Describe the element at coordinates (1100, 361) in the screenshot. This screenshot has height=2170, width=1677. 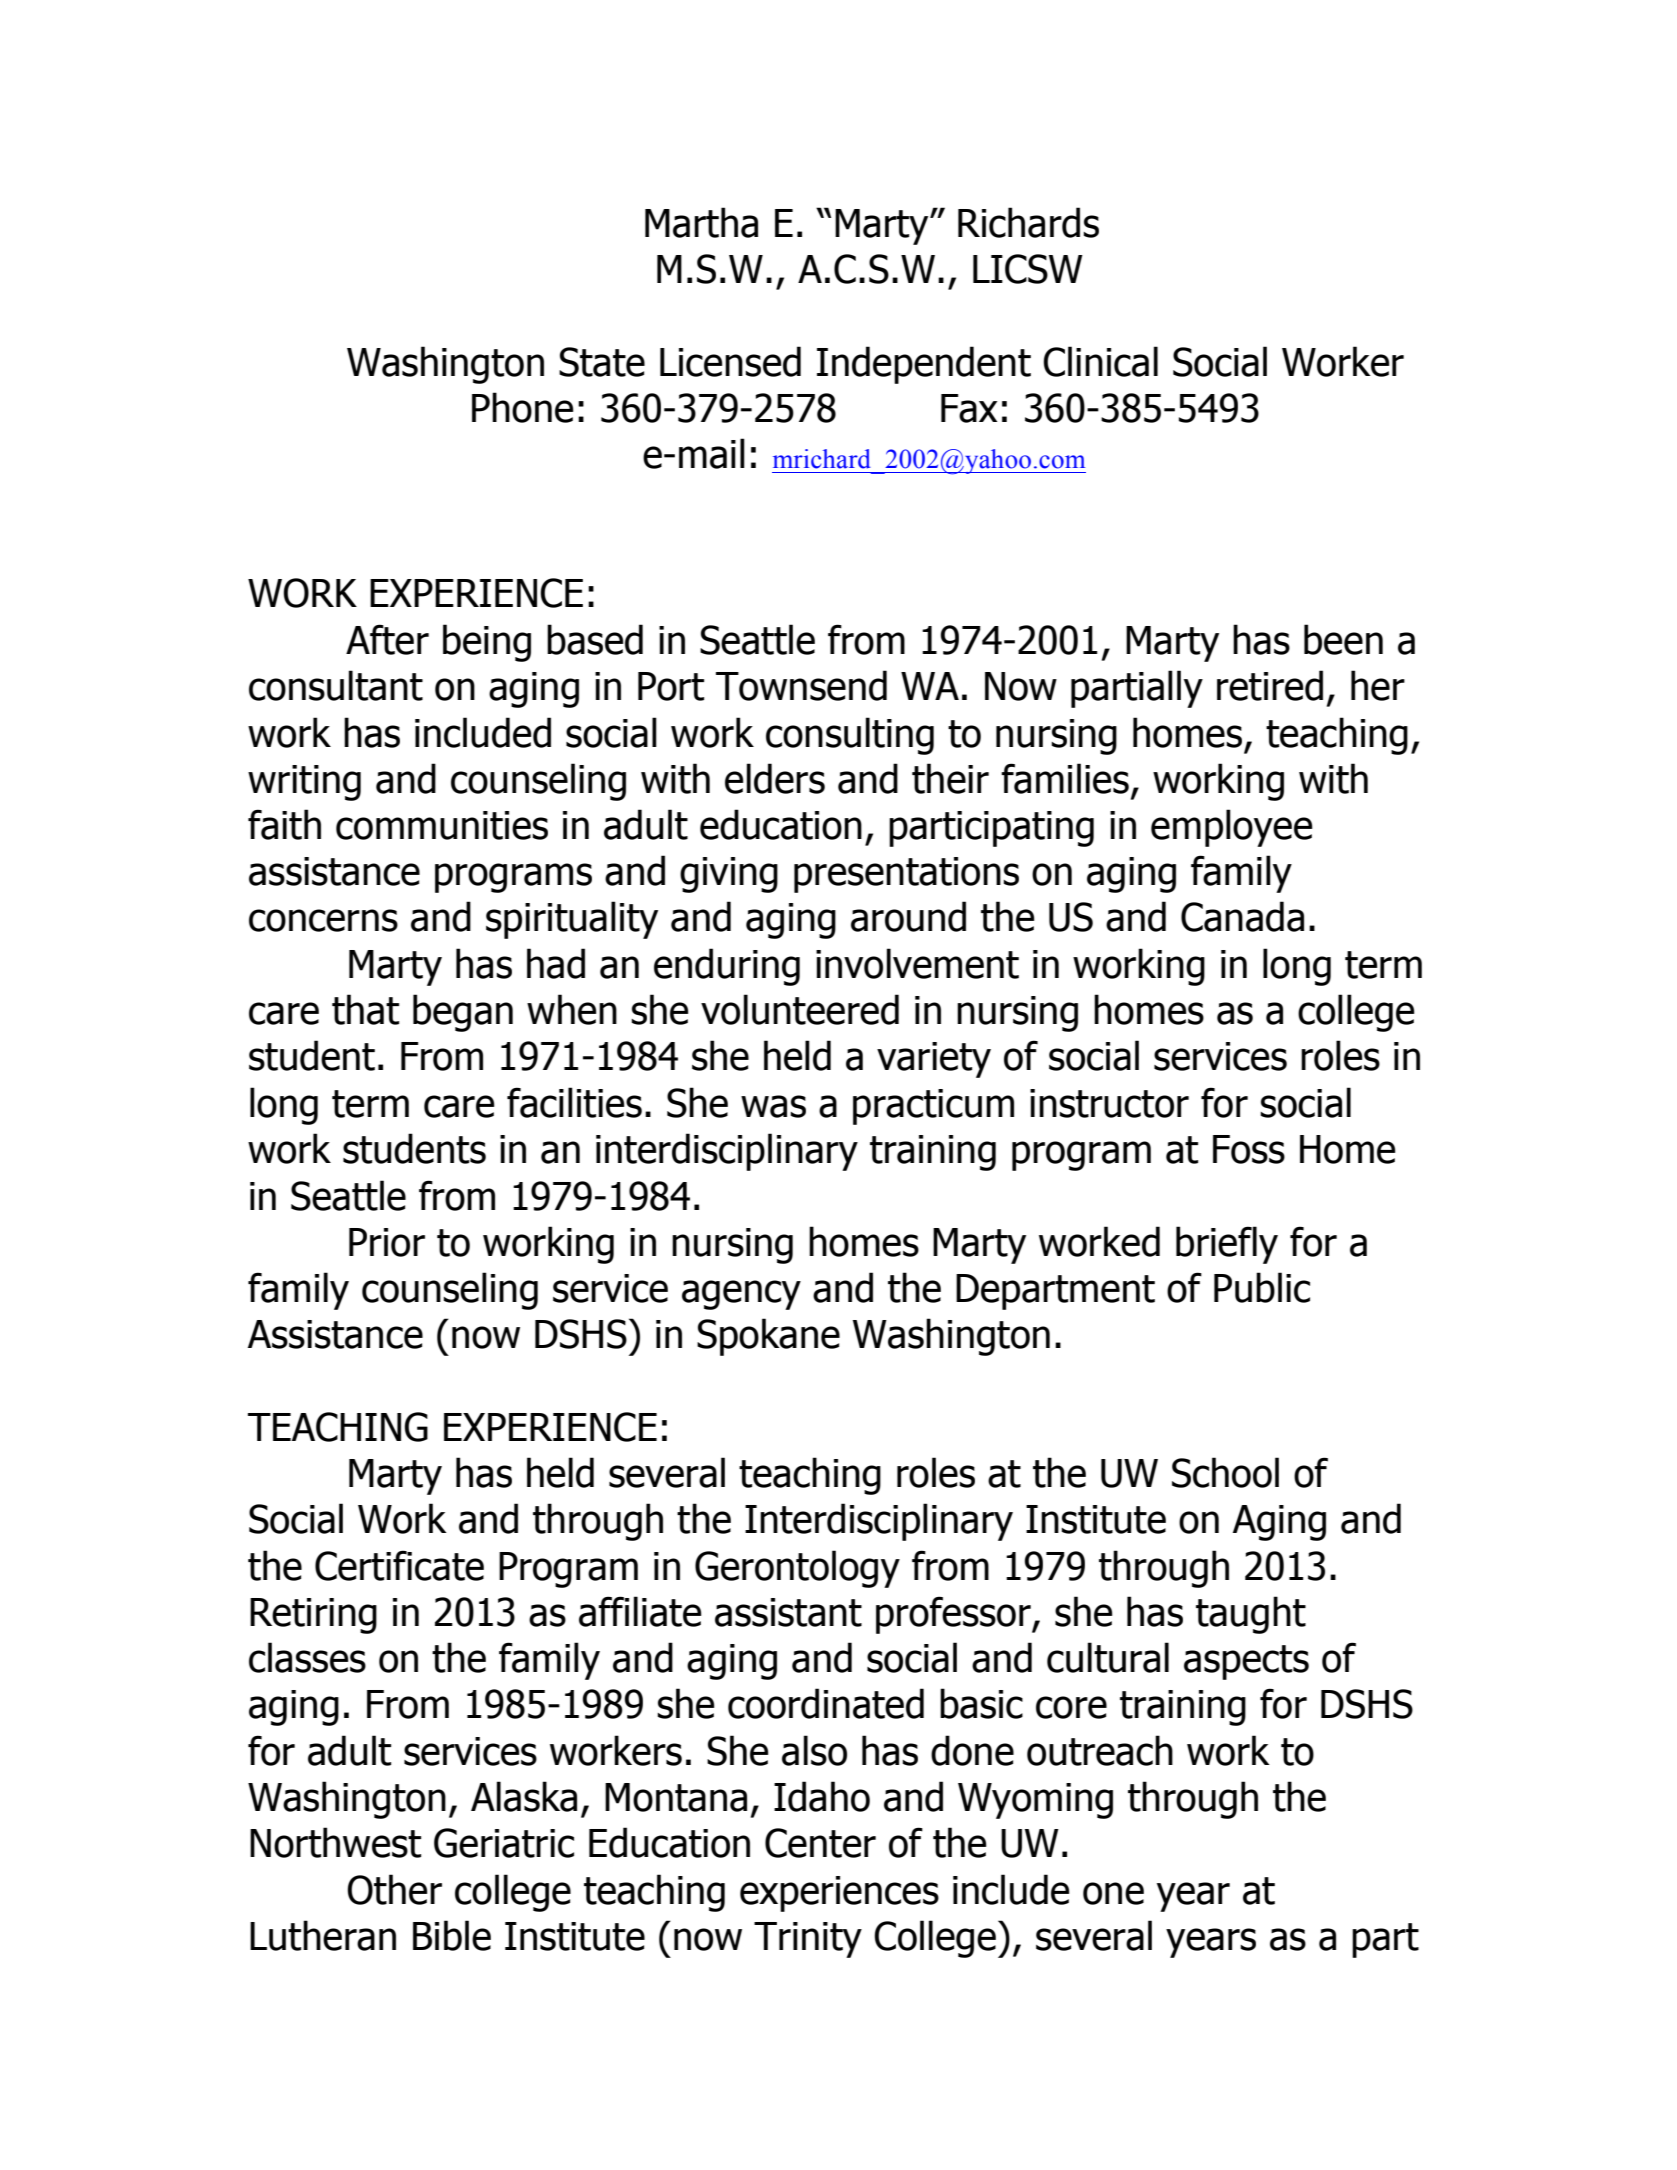
I see `Clinical` at that location.
